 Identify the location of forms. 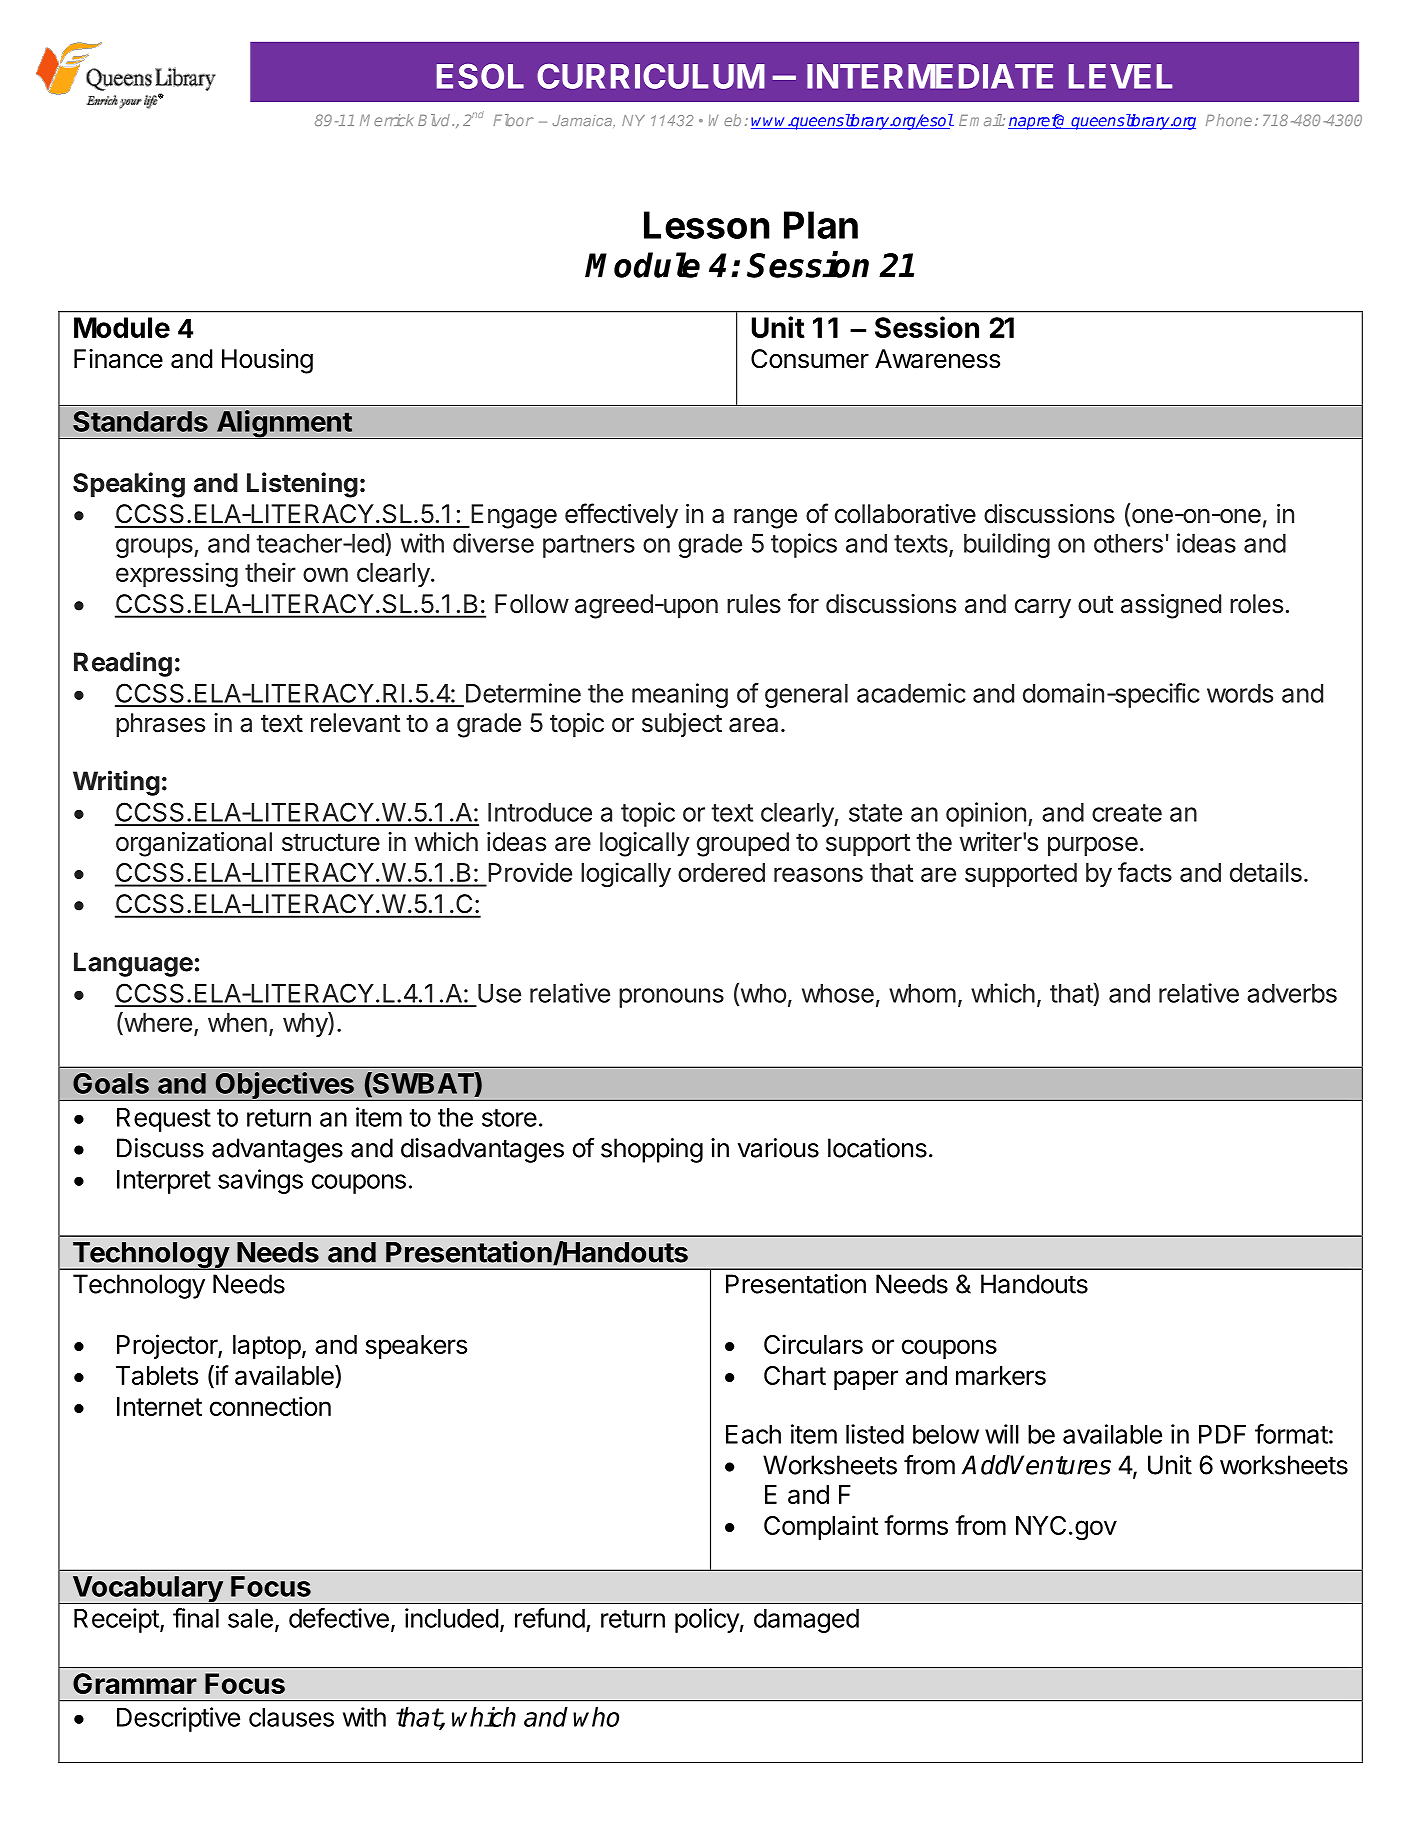
(916, 1525).
